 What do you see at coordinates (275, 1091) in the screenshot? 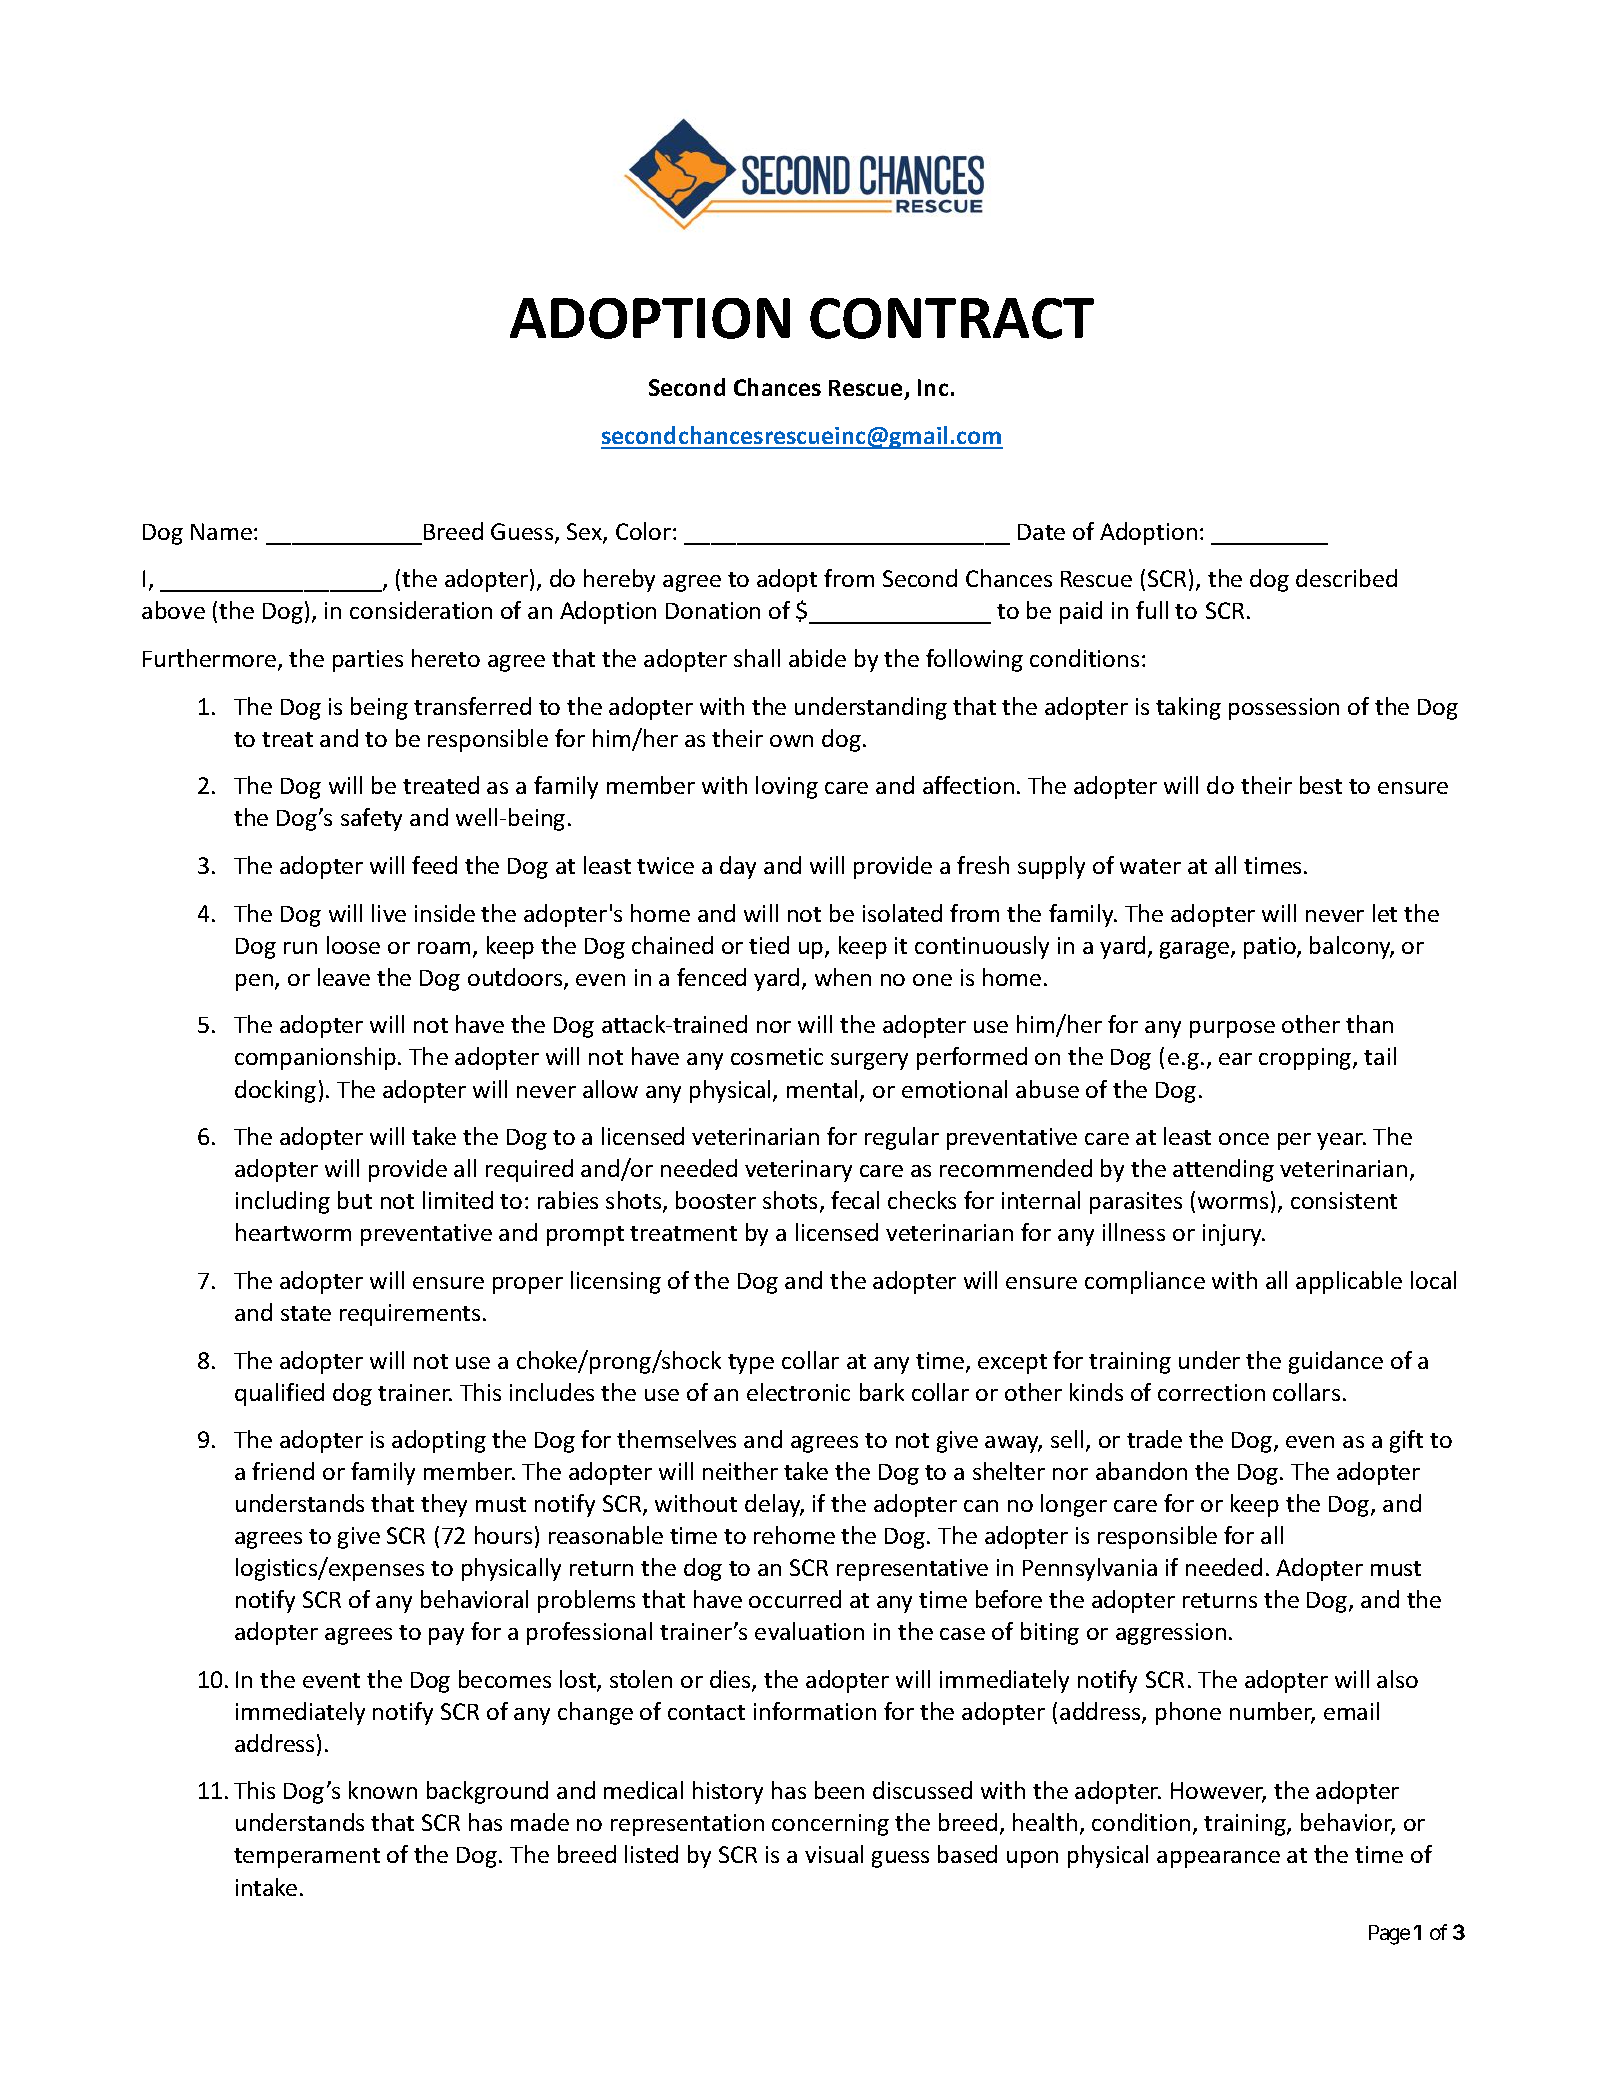
I see `docking` at bounding box center [275, 1091].
